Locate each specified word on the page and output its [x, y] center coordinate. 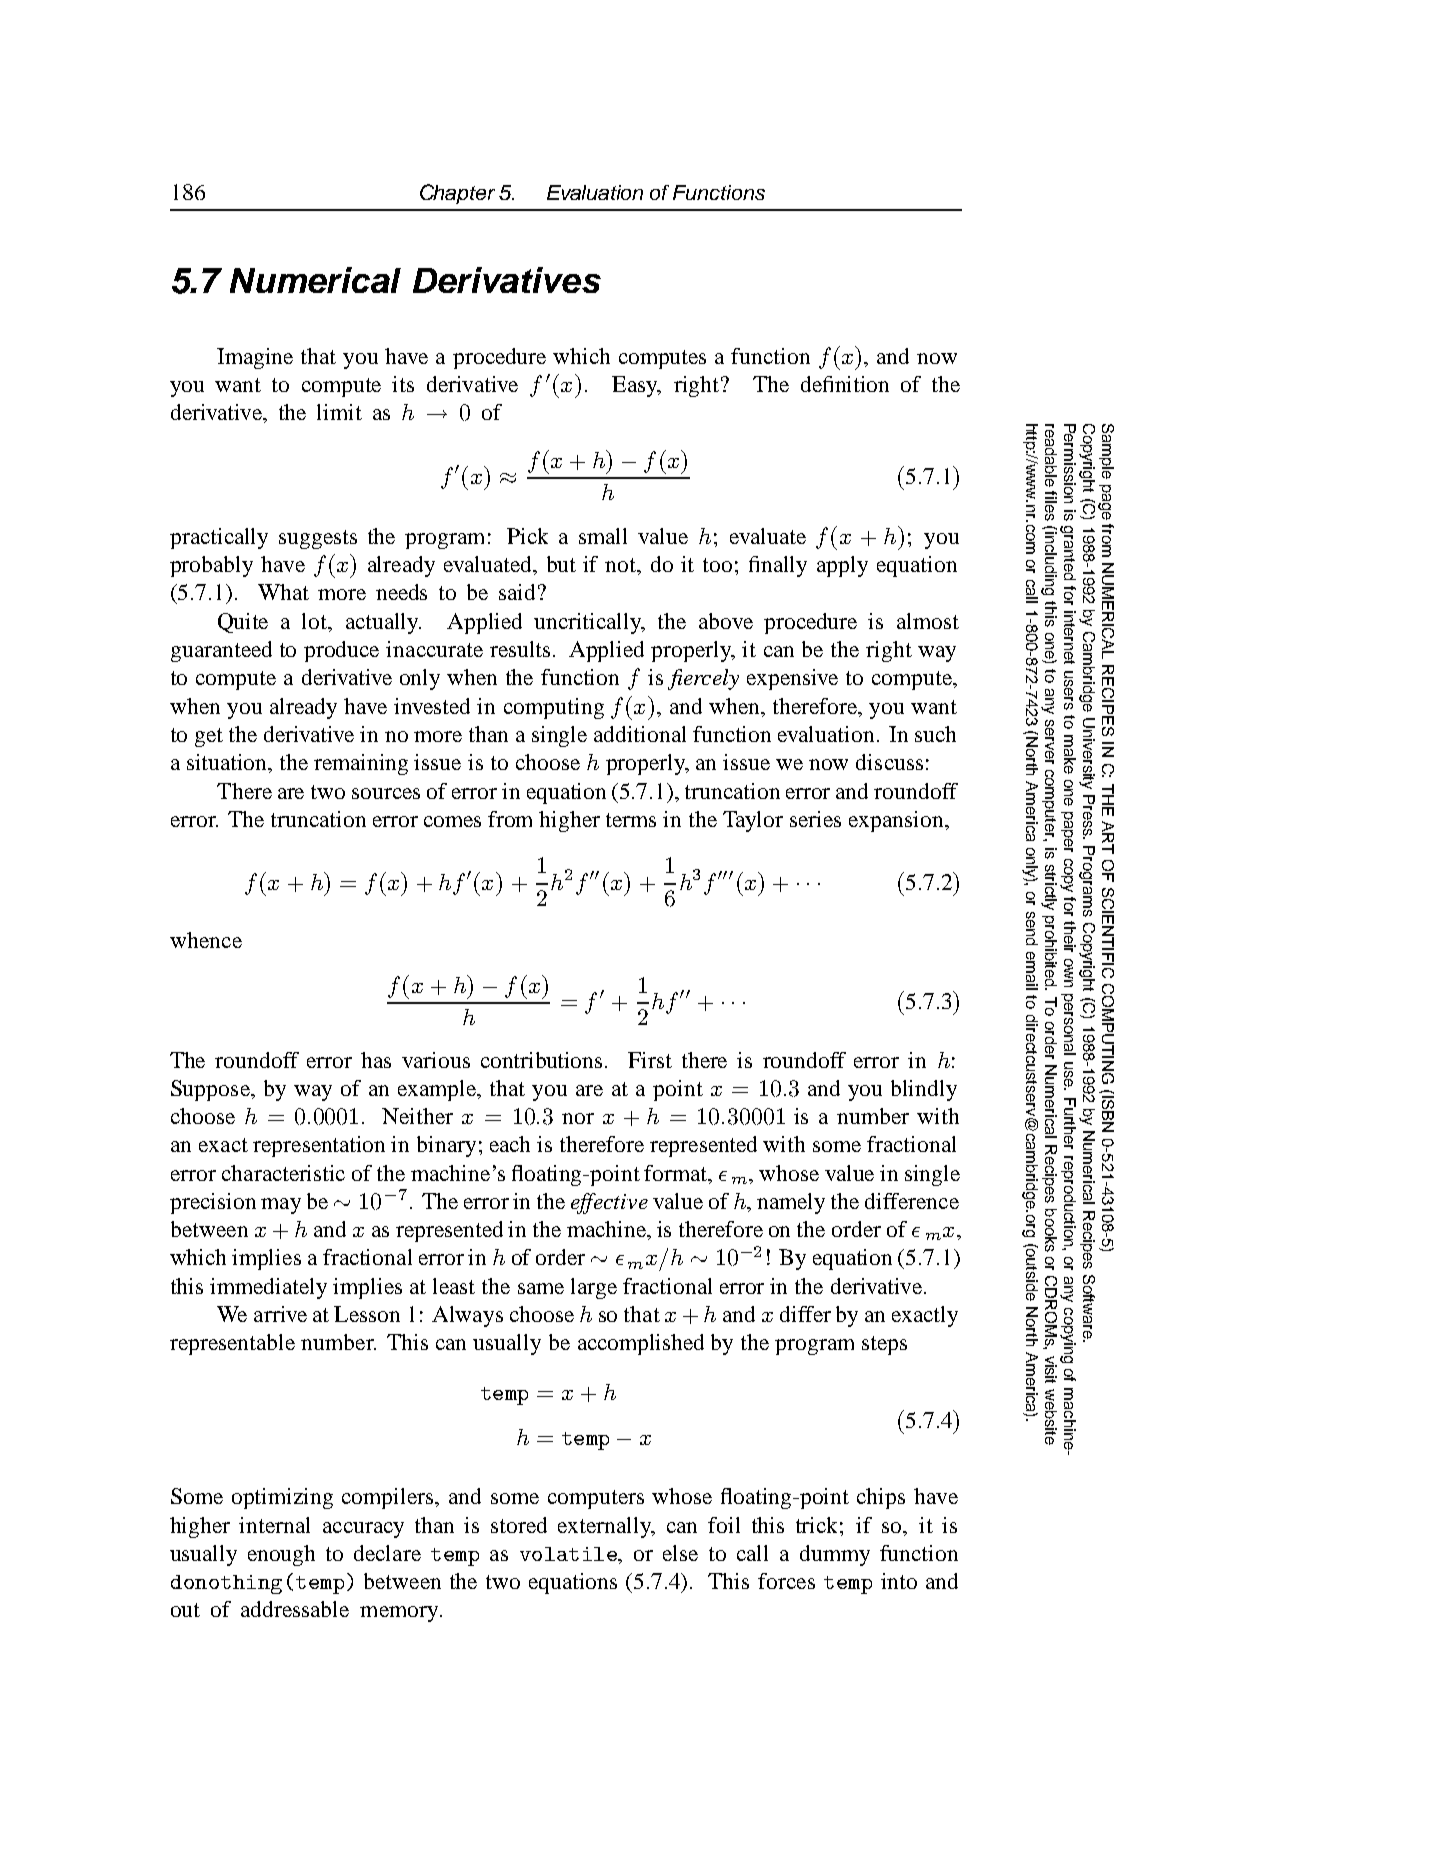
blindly [924, 1090]
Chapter [457, 194]
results [520, 649]
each [510, 1144]
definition [845, 384]
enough [281, 1555]
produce [341, 651]
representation [319, 1146]
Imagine [255, 358]
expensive [792, 679]
